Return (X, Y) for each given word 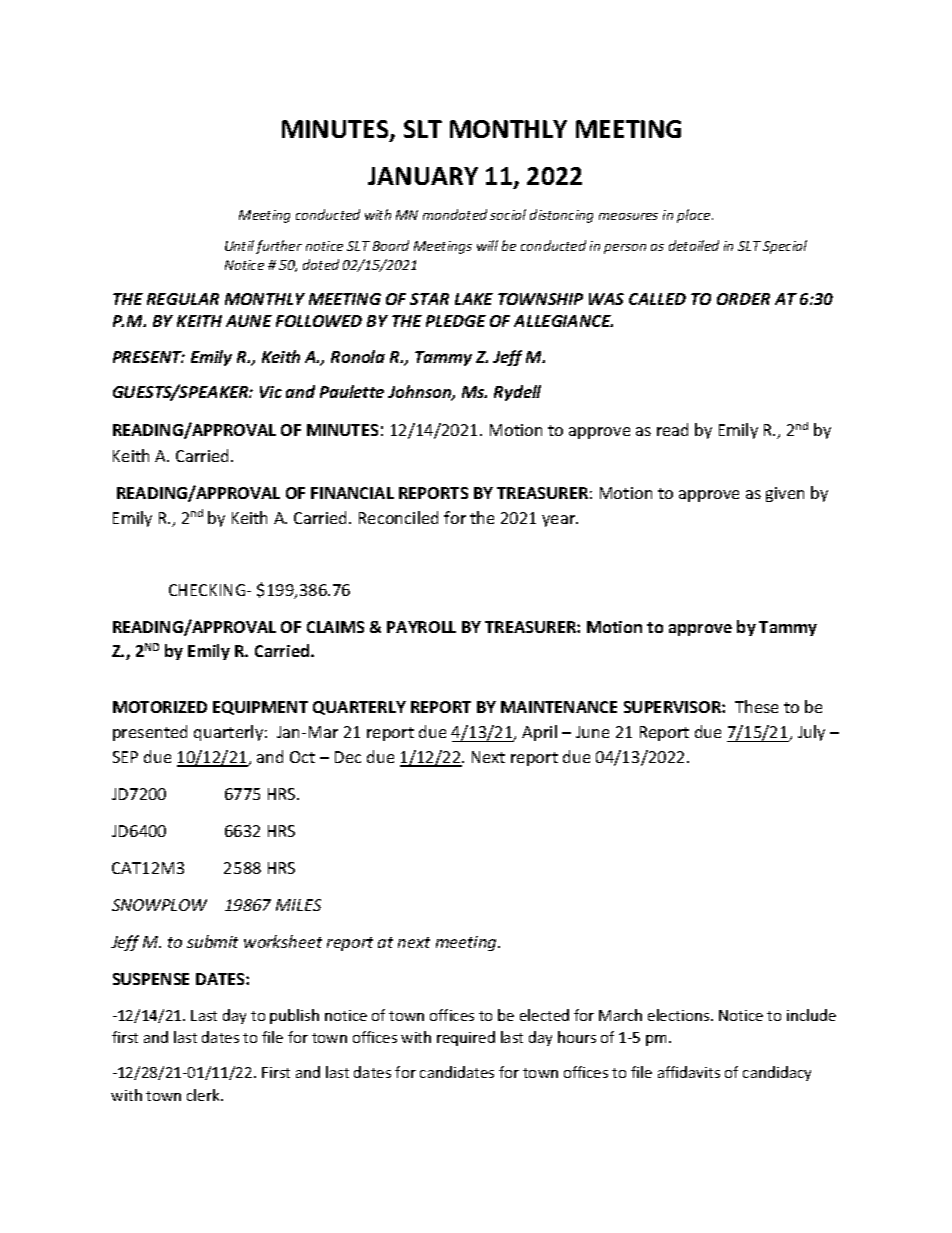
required (466, 1038)
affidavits (689, 1072)
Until (239, 245)
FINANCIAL (352, 493)
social (508, 214)
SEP (125, 757)
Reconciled (398, 517)
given (785, 494)
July (811, 733)
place (695, 216)
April (539, 733)
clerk (204, 1095)
